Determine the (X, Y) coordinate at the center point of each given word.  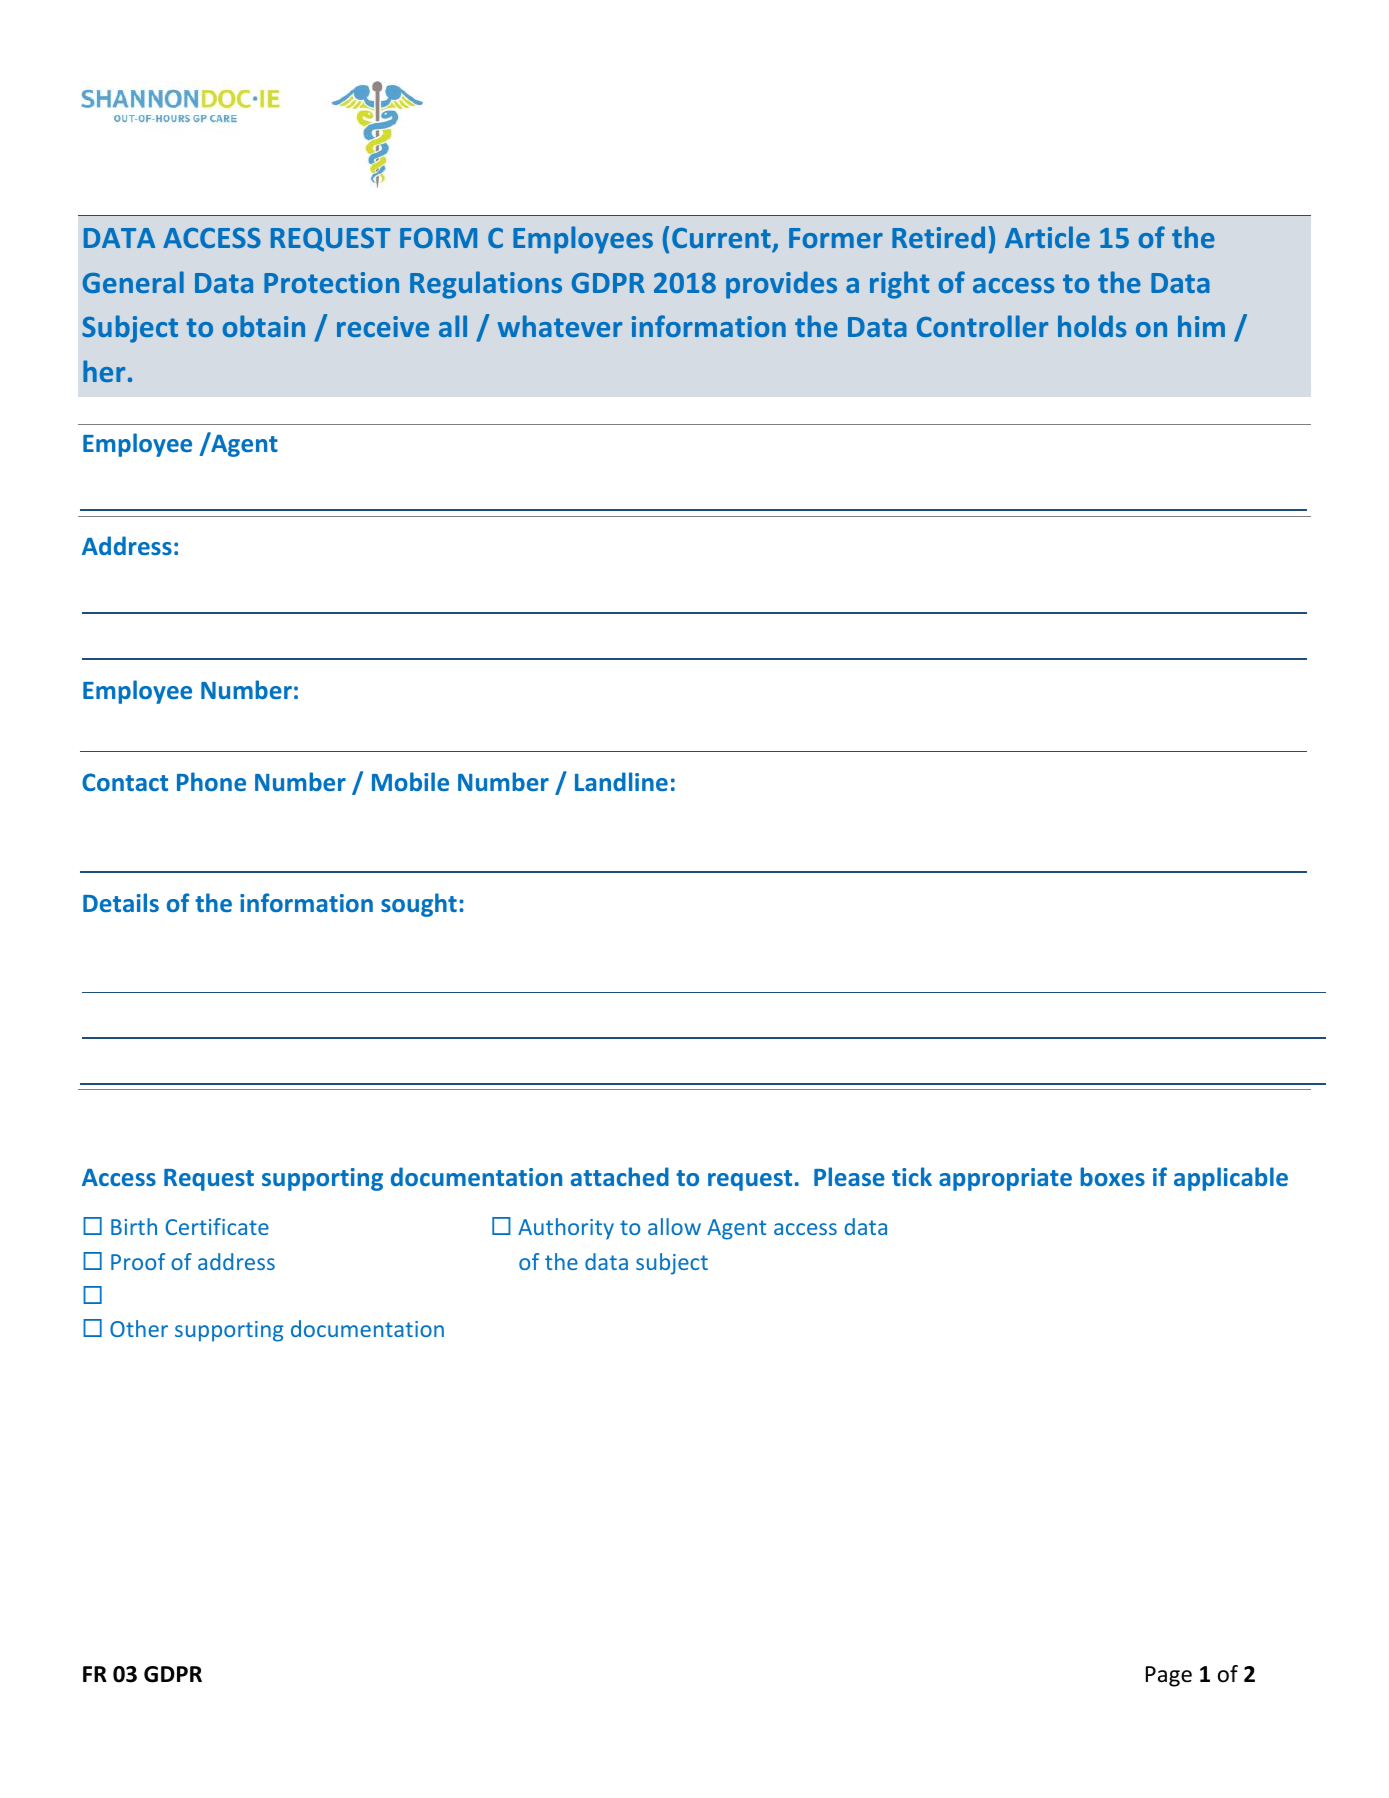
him (1201, 326)
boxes (1112, 1176)
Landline (621, 781)
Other (139, 1328)
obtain (264, 326)
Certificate (217, 1226)
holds (1092, 326)
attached (620, 1176)
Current (722, 239)
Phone (211, 781)
